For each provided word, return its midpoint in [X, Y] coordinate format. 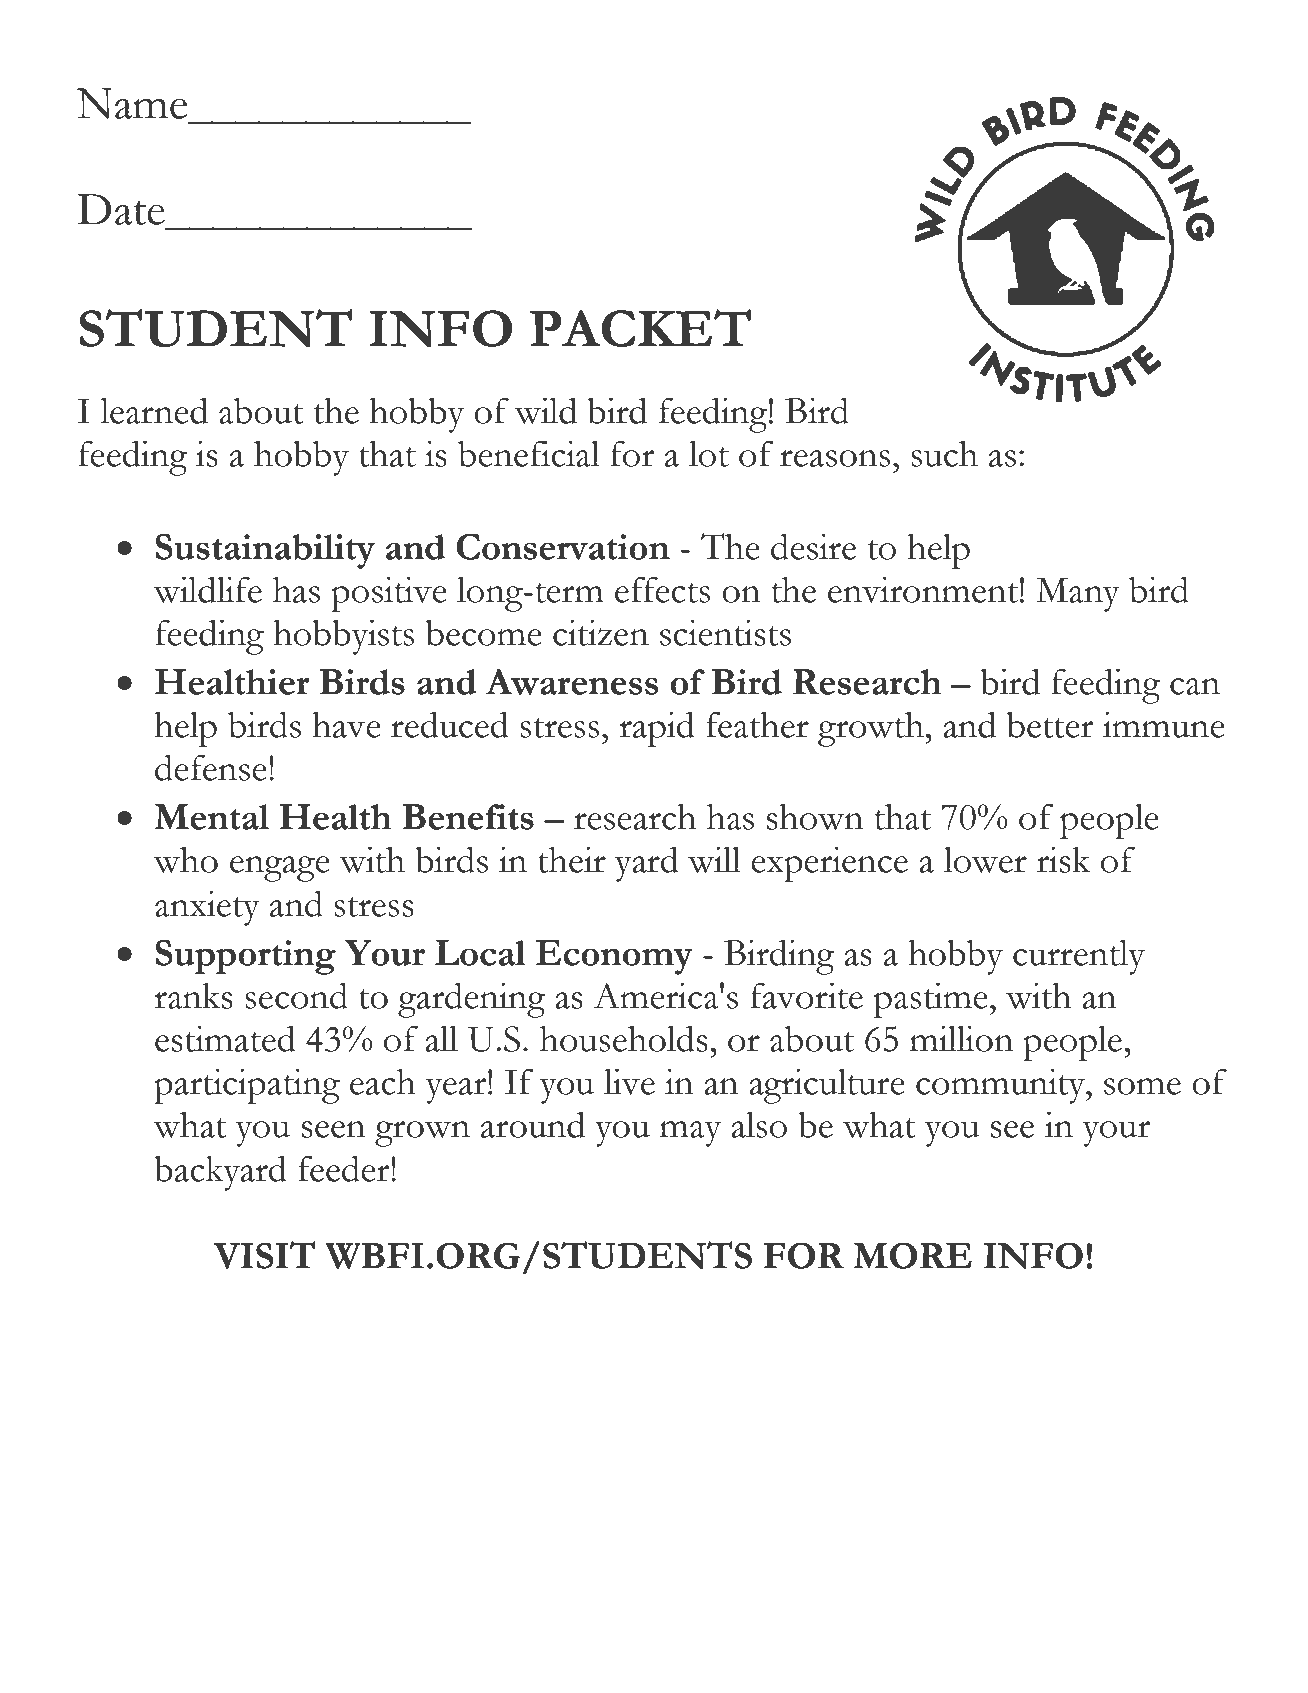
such [944, 453]
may [690, 1134]
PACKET [640, 328]
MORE [912, 1255]
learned [154, 410]
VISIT [264, 1255]
